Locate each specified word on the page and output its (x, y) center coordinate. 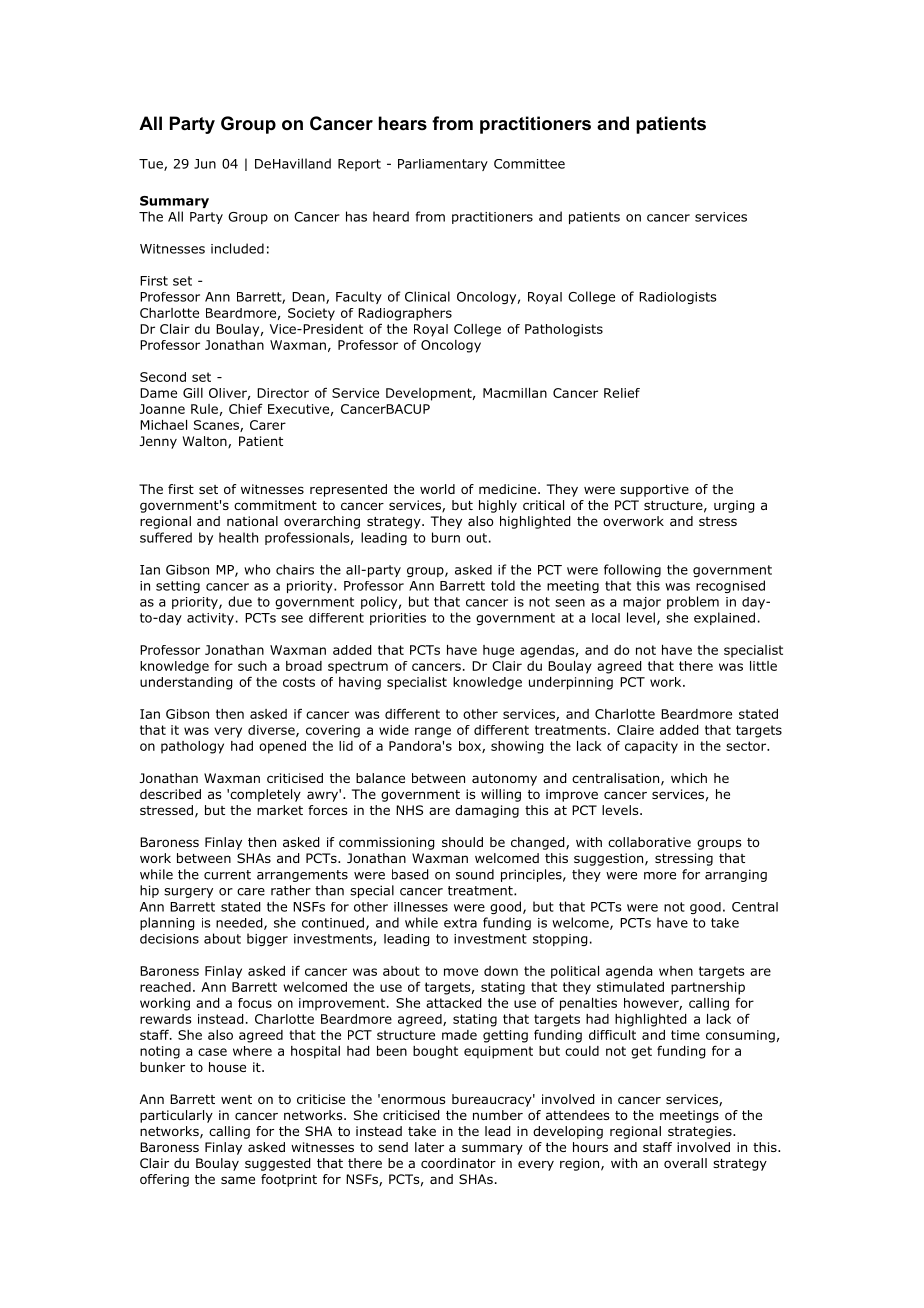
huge (498, 651)
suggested (278, 1164)
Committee (529, 164)
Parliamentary (443, 165)
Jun (205, 164)
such (252, 666)
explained (724, 618)
